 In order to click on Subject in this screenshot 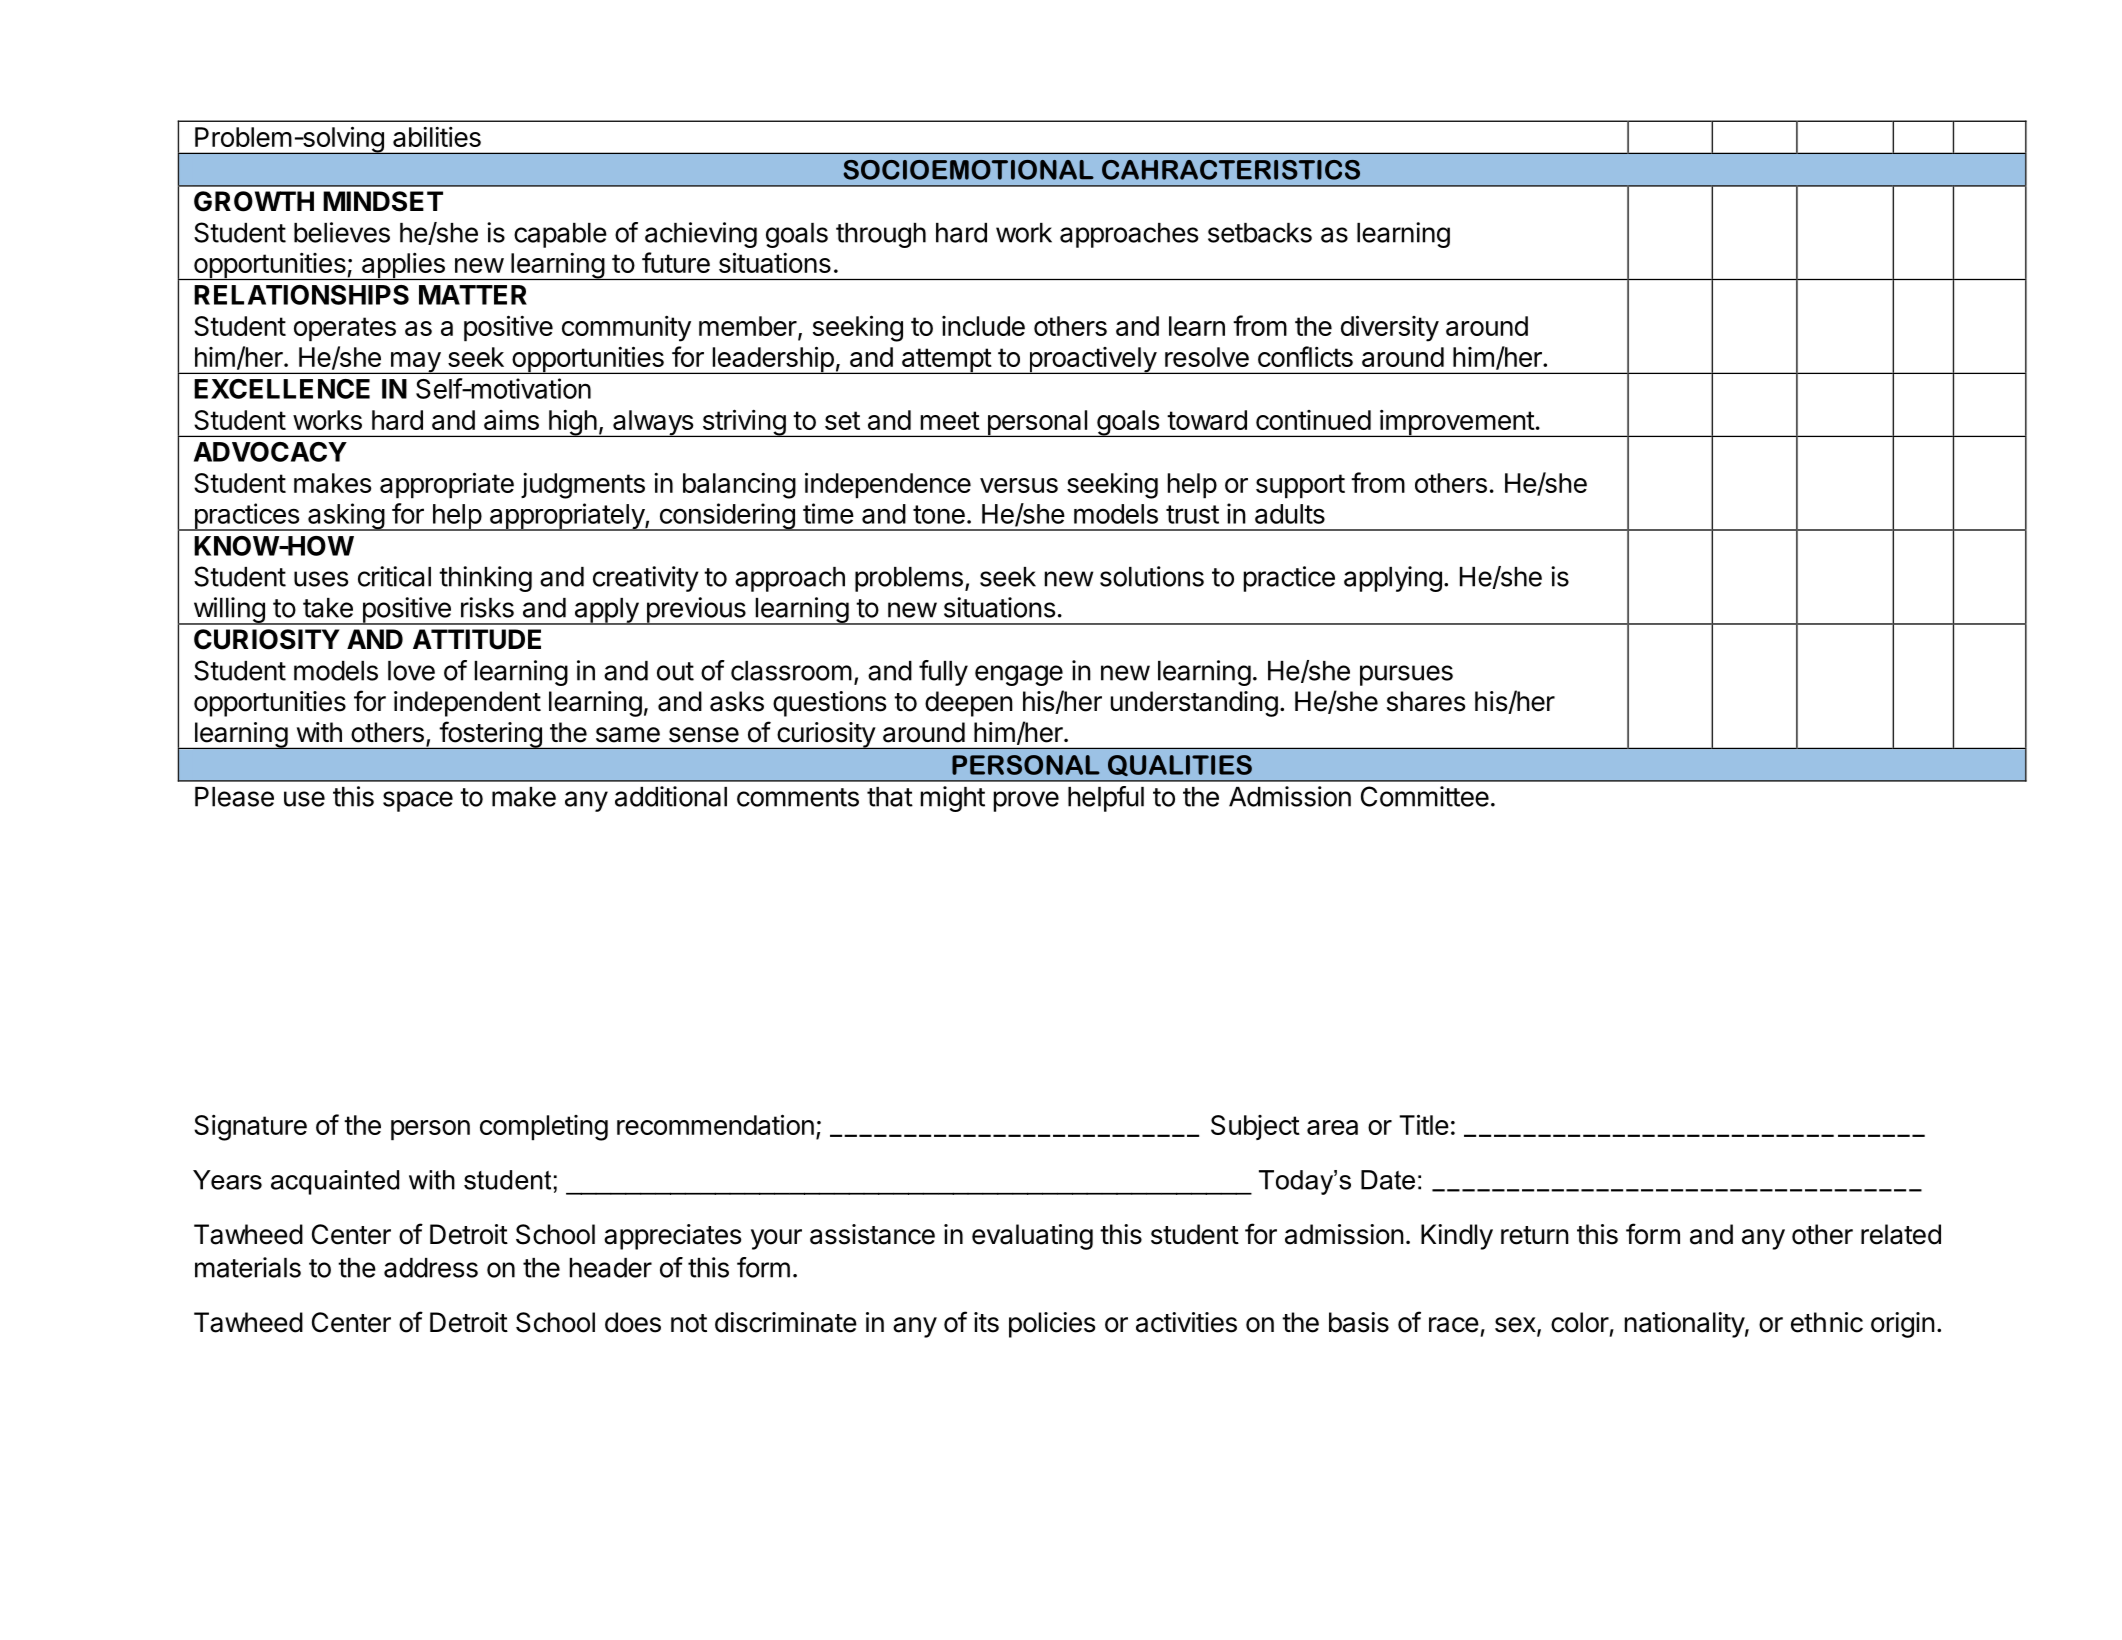, I will do `click(1255, 1127)`.
